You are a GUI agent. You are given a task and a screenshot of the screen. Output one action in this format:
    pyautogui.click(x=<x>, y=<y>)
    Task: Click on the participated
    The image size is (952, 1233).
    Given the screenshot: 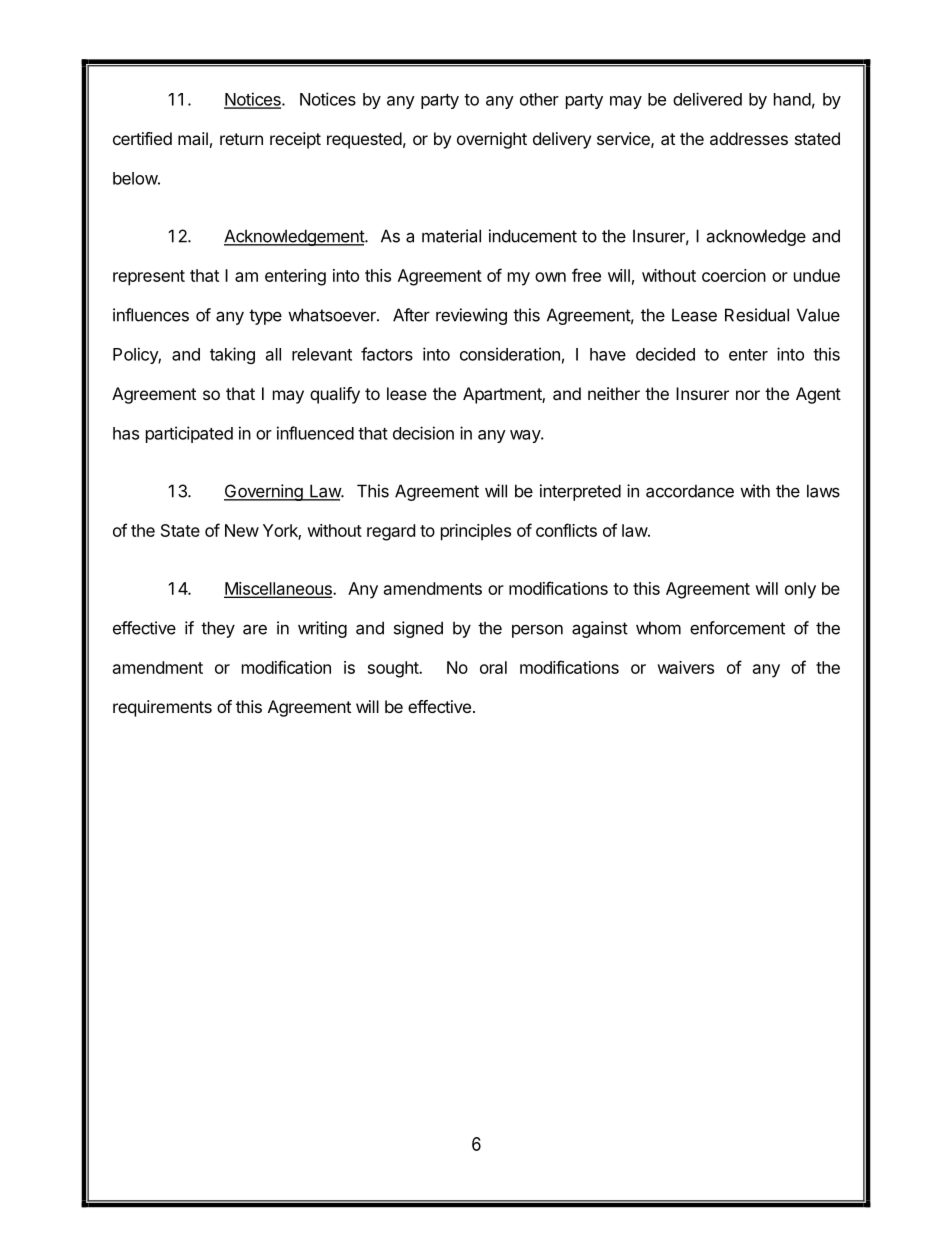 What is the action you would take?
    pyautogui.click(x=189, y=434)
